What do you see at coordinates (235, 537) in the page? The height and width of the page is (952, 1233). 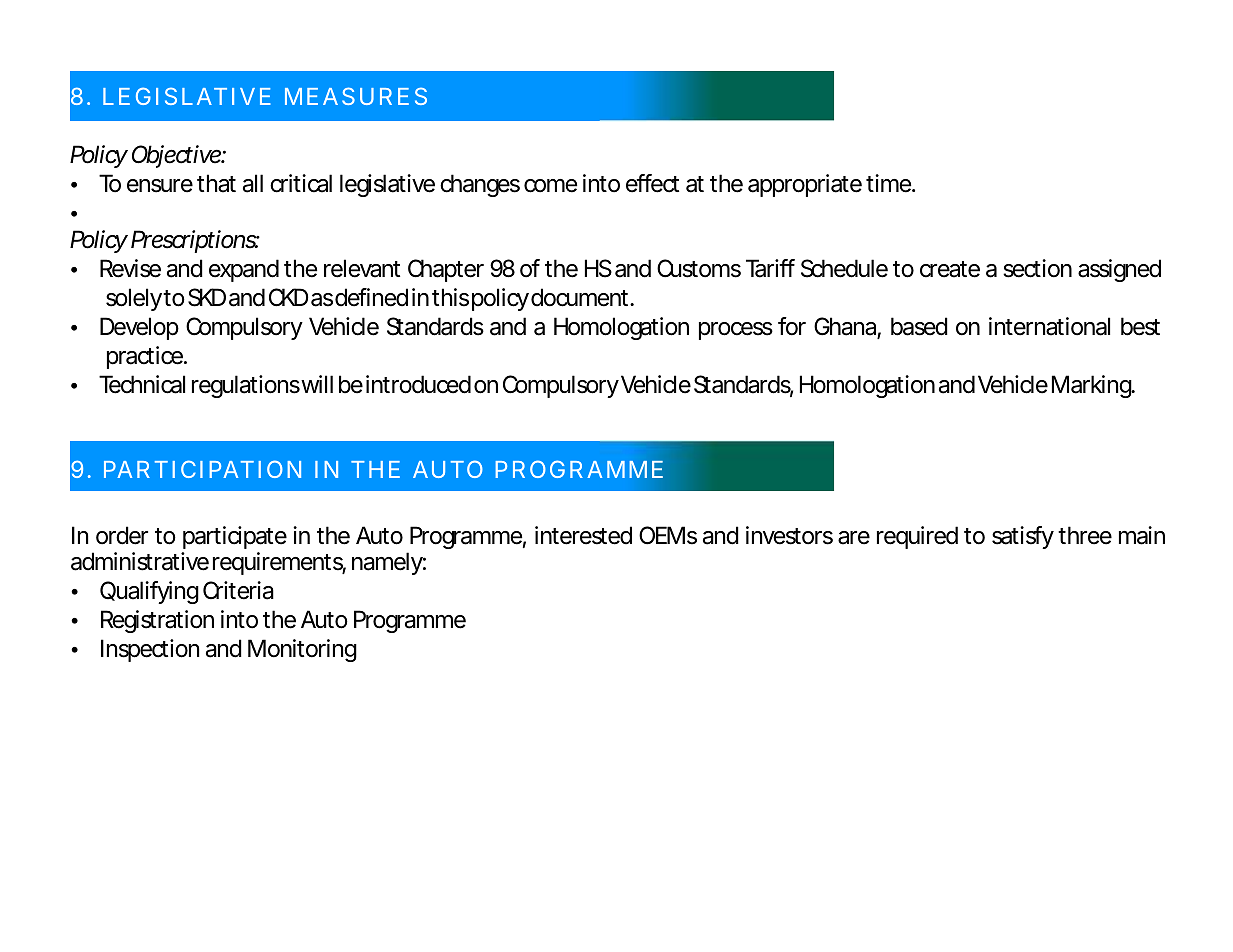 I see `participate` at bounding box center [235, 537].
